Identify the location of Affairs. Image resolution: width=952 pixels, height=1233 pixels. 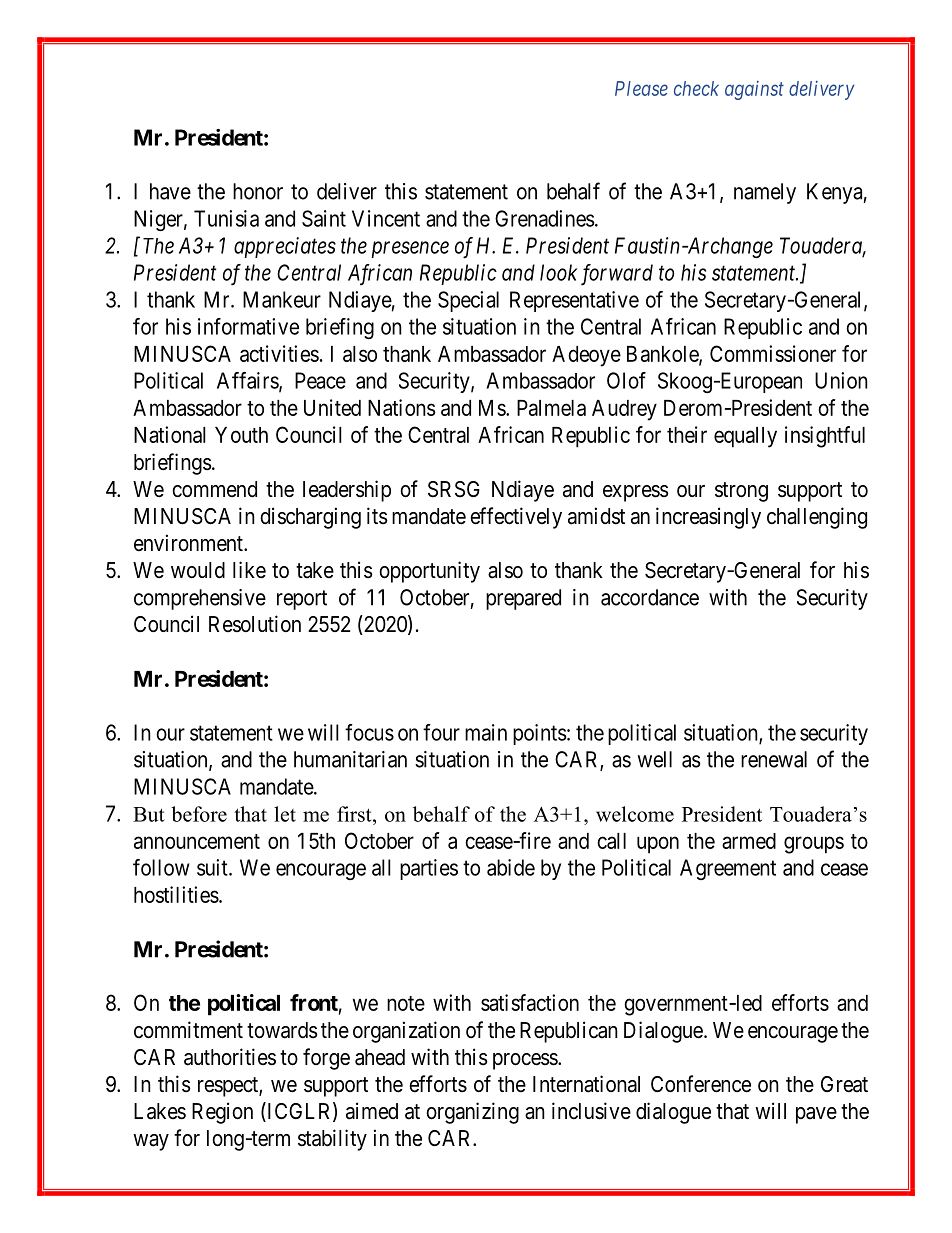
(248, 381).
